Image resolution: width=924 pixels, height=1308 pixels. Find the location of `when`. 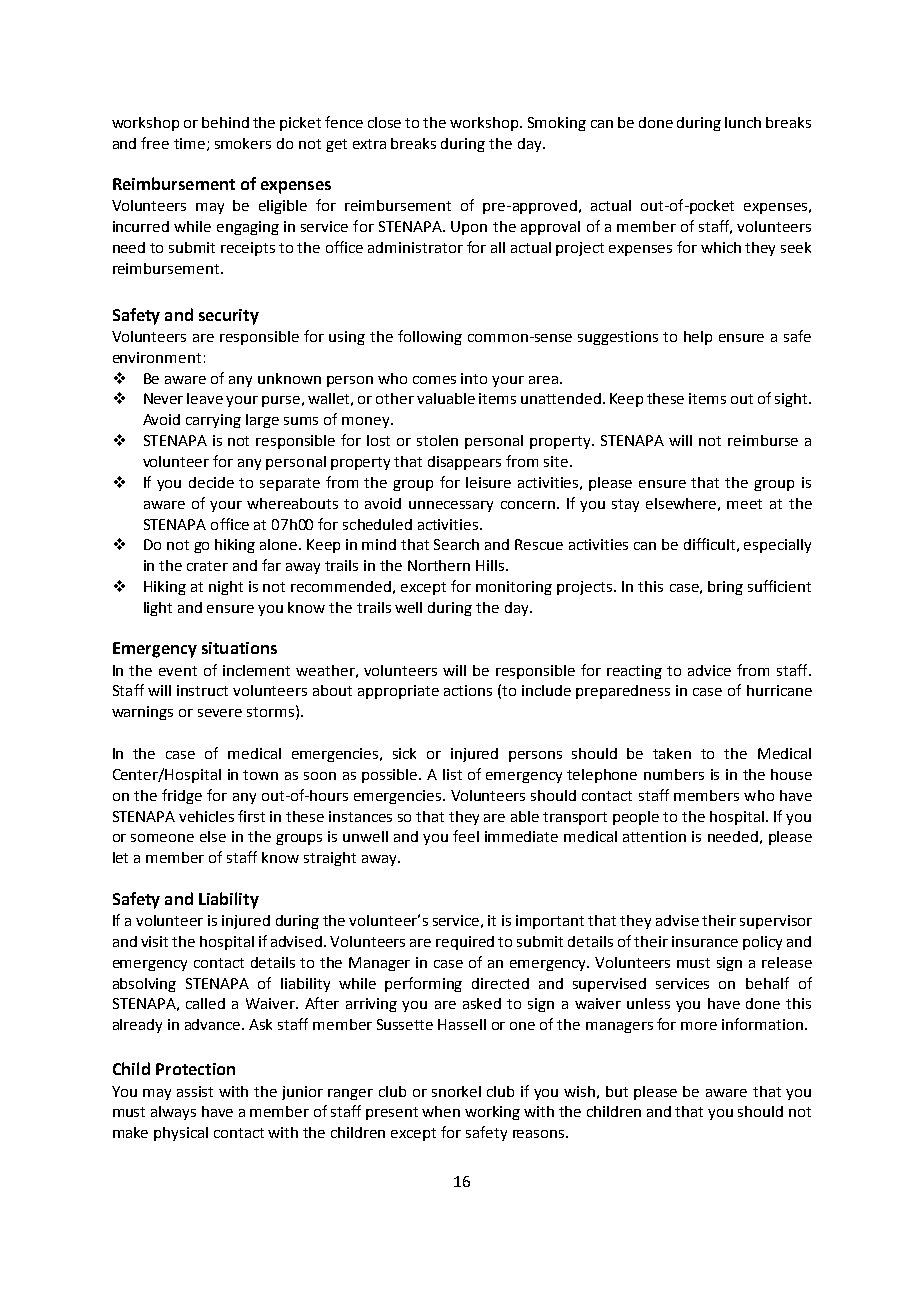

when is located at coordinates (441, 1111).
